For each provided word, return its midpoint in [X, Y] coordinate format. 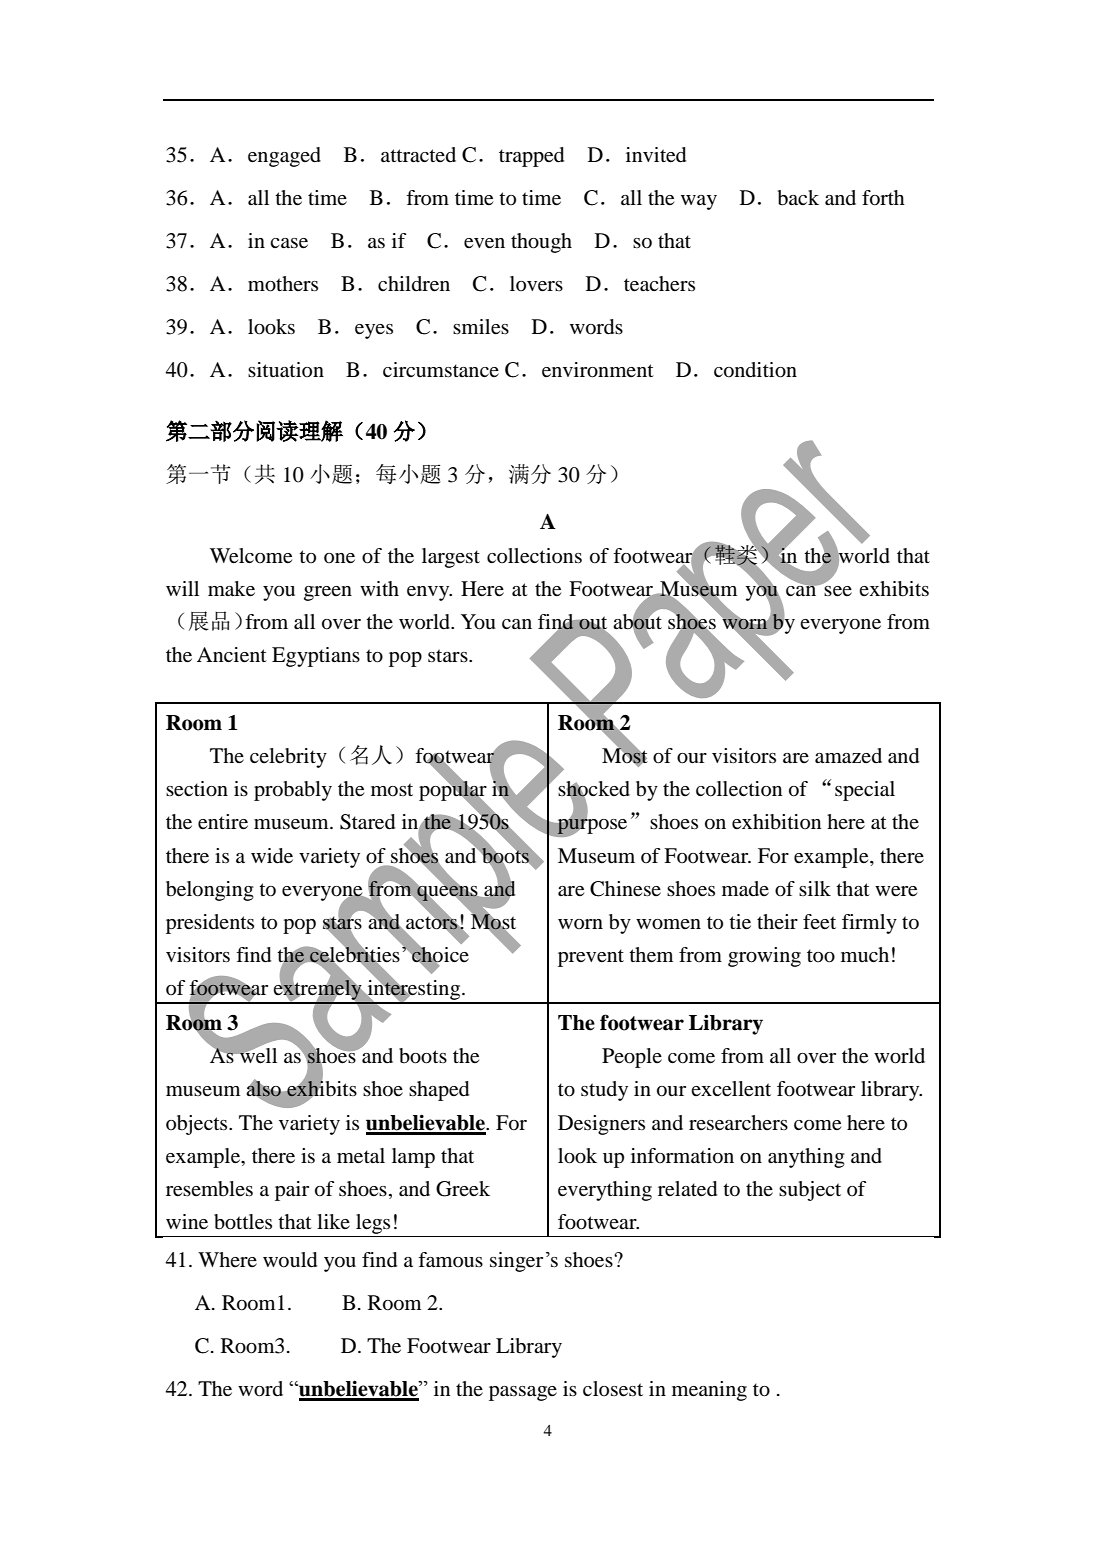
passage [523, 1393]
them [651, 955]
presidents [210, 924]
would [290, 1260]
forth [883, 198]
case [289, 243]
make [231, 589]
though [541, 243]
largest [451, 558]
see [837, 590]
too [821, 956]
